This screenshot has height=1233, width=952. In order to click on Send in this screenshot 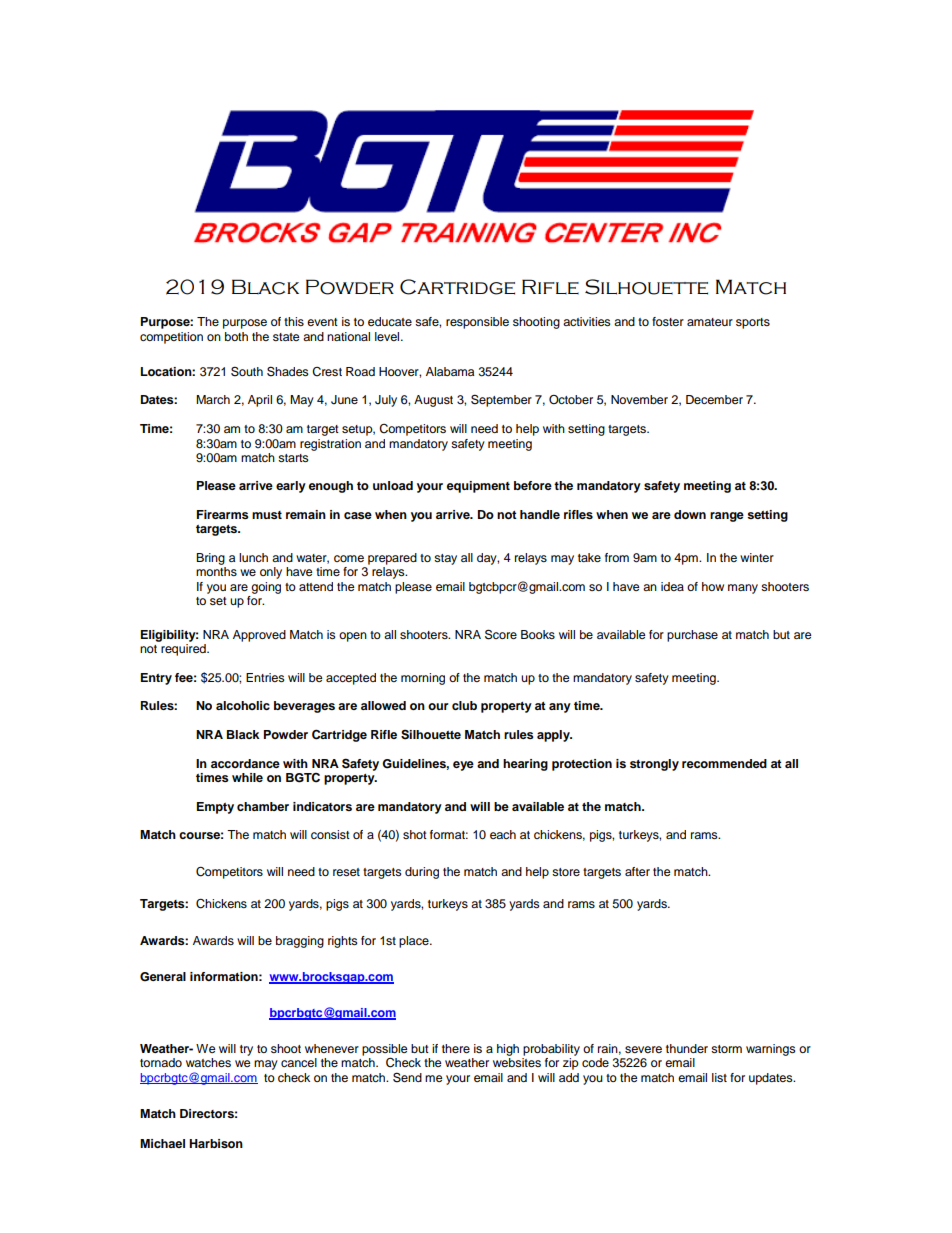, I will do `click(407, 1077)`.
